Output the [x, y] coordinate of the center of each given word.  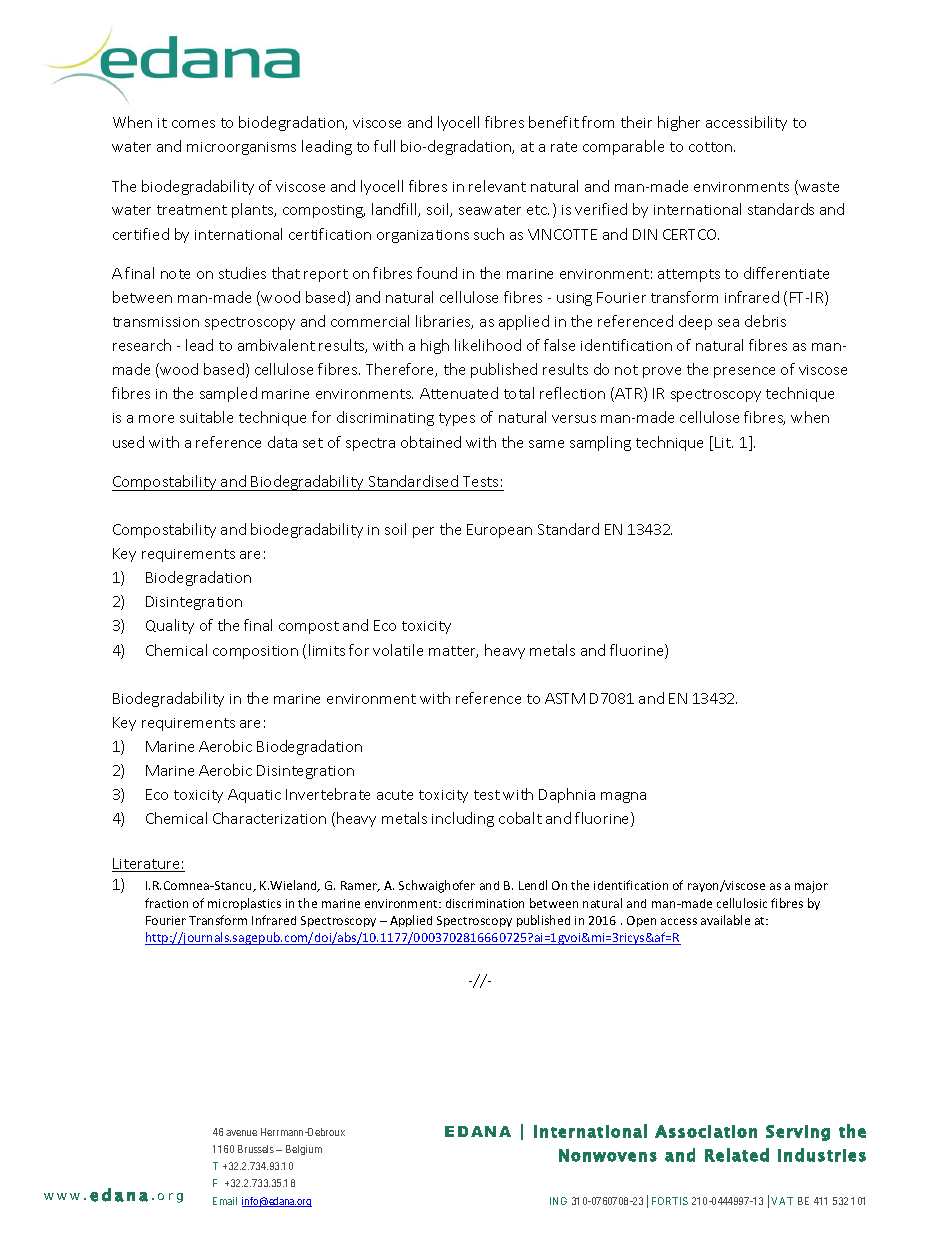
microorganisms [241, 148]
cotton [712, 147]
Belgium [304, 1150]
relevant [497, 186]
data [282, 442]
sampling [600, 443]
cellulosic [742, 903]
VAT [782, 1201]
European [499, 531]
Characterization [269, 818]
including [463, 819]
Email [225, 1201]
